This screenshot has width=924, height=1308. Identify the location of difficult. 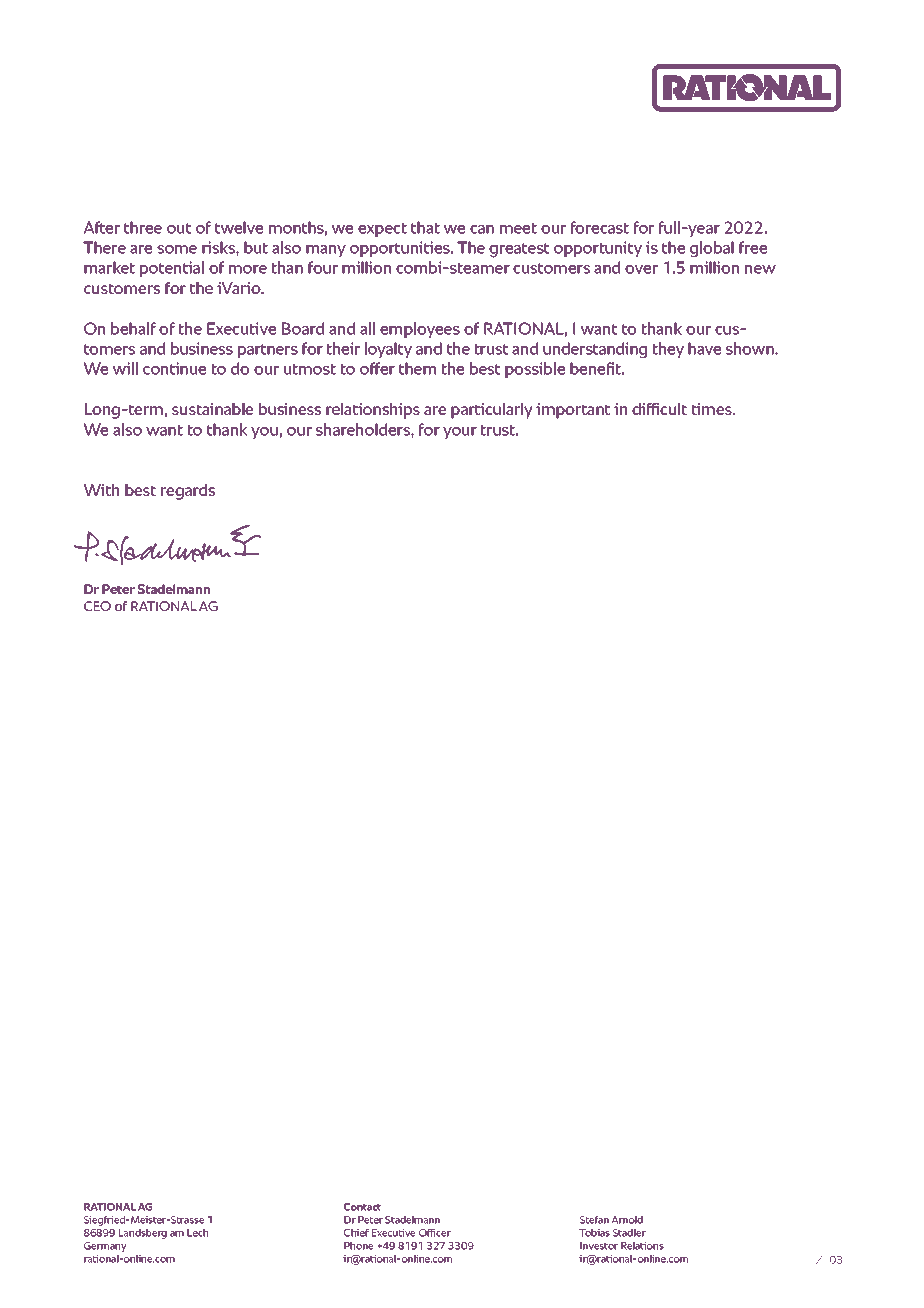
(659, 409).
